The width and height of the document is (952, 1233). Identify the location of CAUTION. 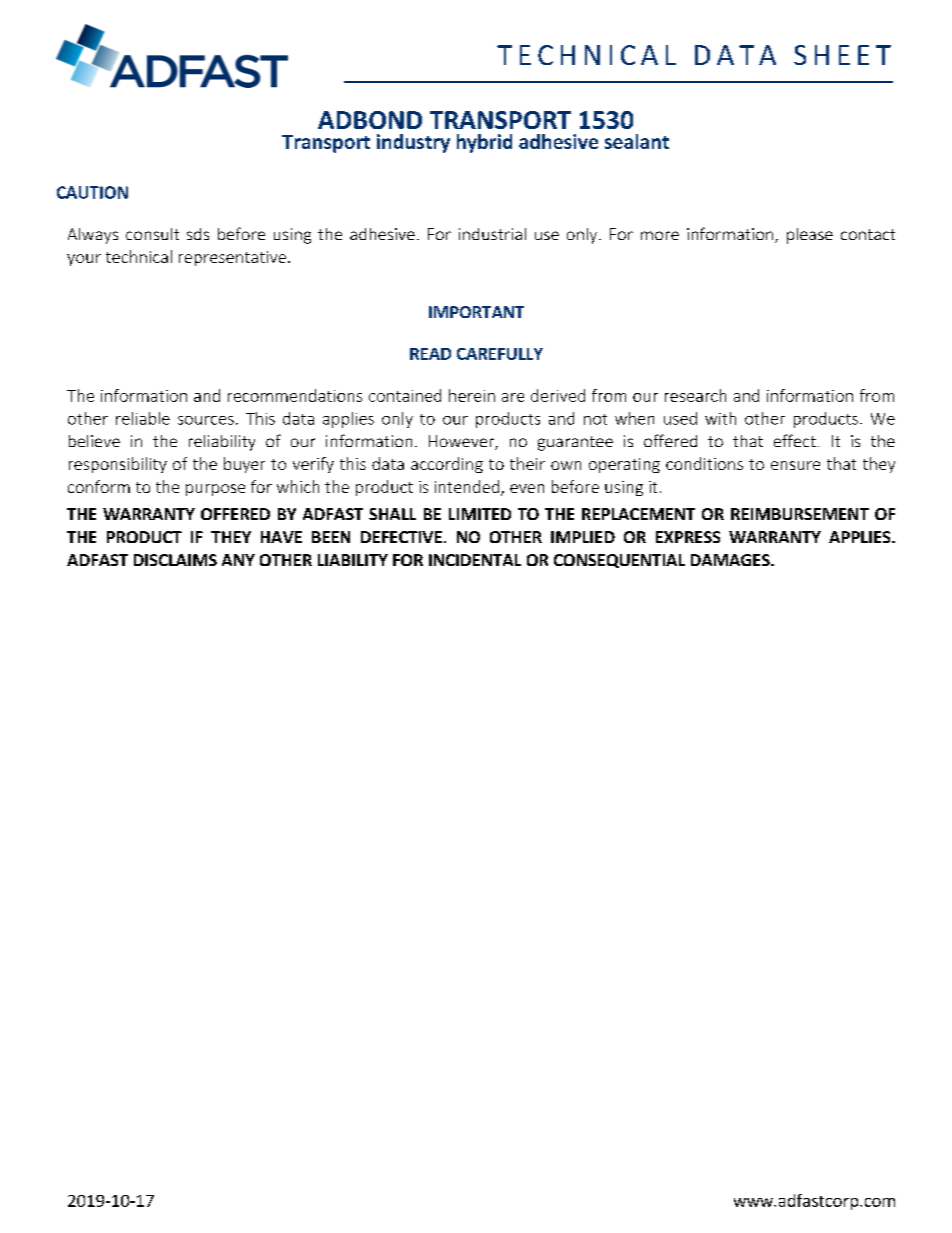
(92, 192).
